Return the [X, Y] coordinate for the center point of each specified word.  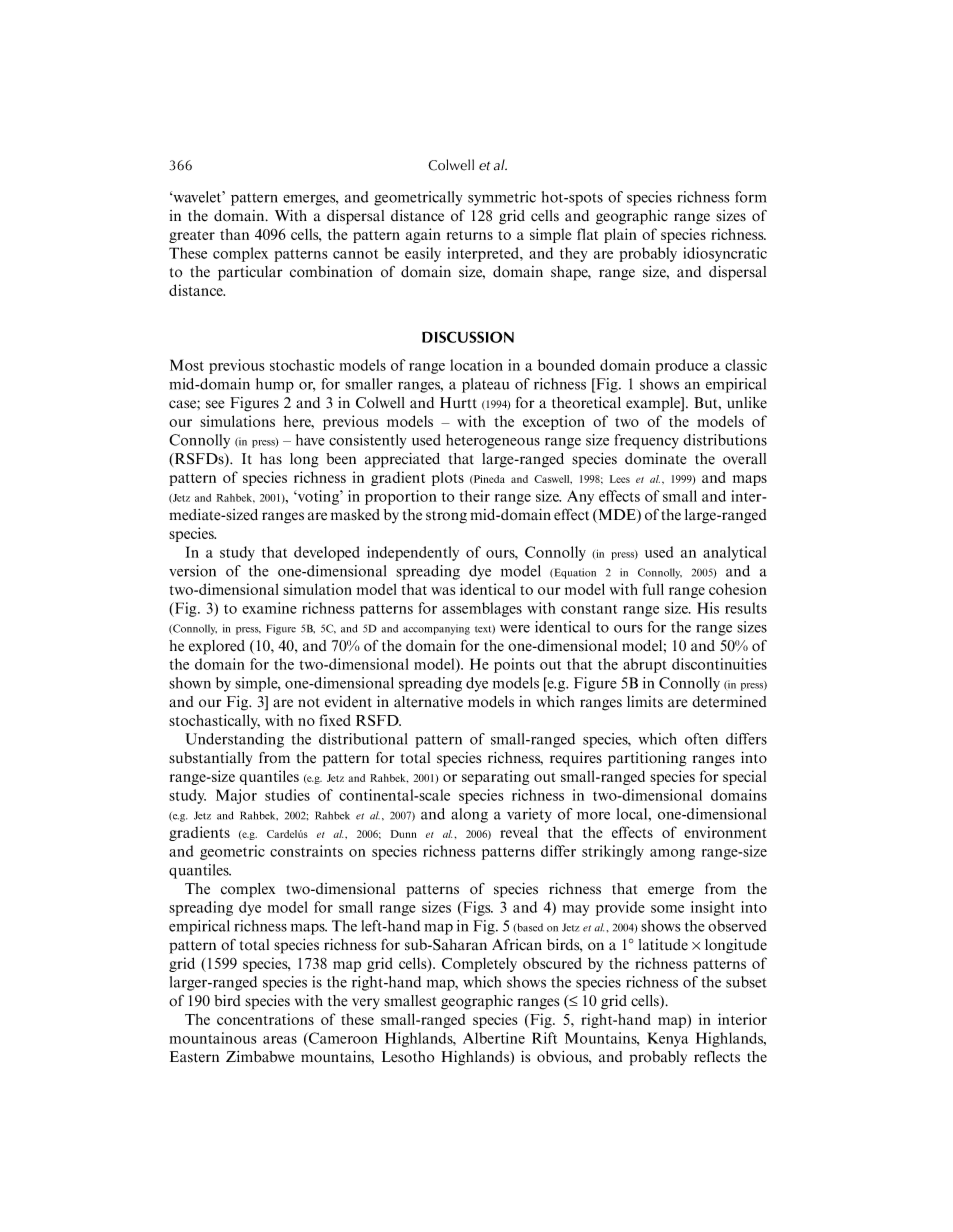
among [672, 854]
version [192, 571]
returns [470, 235]
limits [645, 702]
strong [446, 517]
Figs [477, 908]
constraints [306, 851]
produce [682, 366]
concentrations [265, 1019]
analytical [734, 553]
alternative [428, 702]
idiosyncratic [725, 254]
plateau [485, 385]
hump [275, 385]
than [234, 234]
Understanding [235, 740]
